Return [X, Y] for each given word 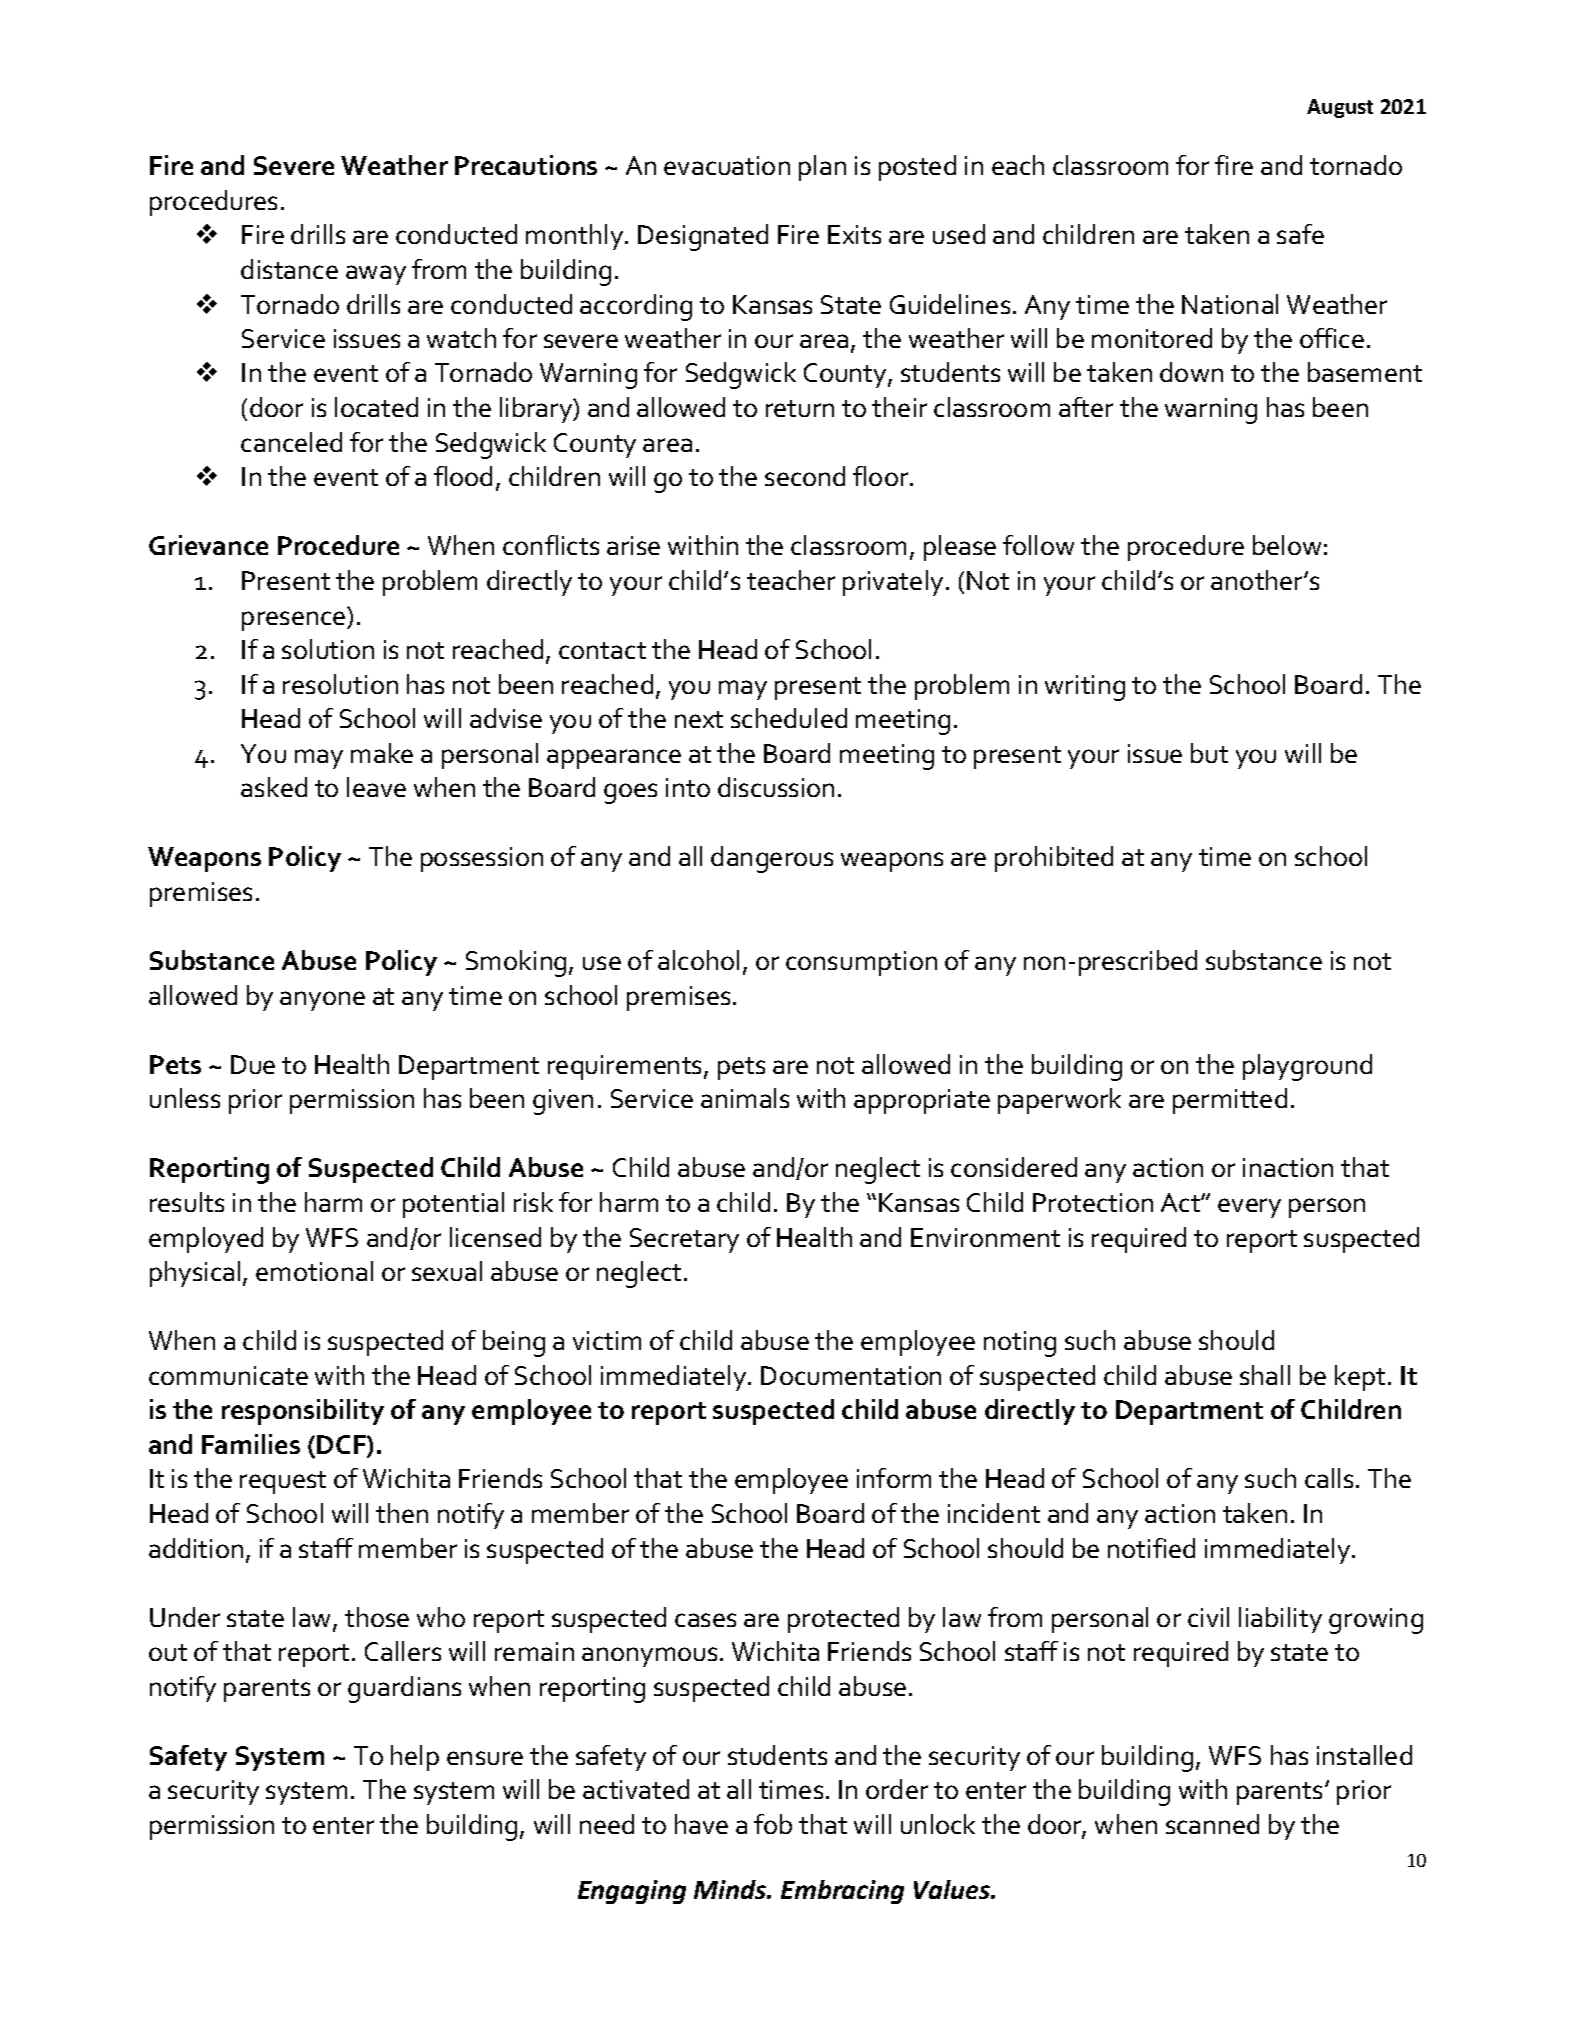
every [1249, 1208]
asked [274, 787]
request [283, 1482]
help [415, 1758]
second [805, 476]
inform [894, 1478]
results [187, 1202]
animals [745, 1098]
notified [1151, 1548]
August [1340, 108]
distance [289, 269]
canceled [291, 442]
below [1287, 545]
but [1209, 753]
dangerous [772, 859]
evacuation [727, 165]
